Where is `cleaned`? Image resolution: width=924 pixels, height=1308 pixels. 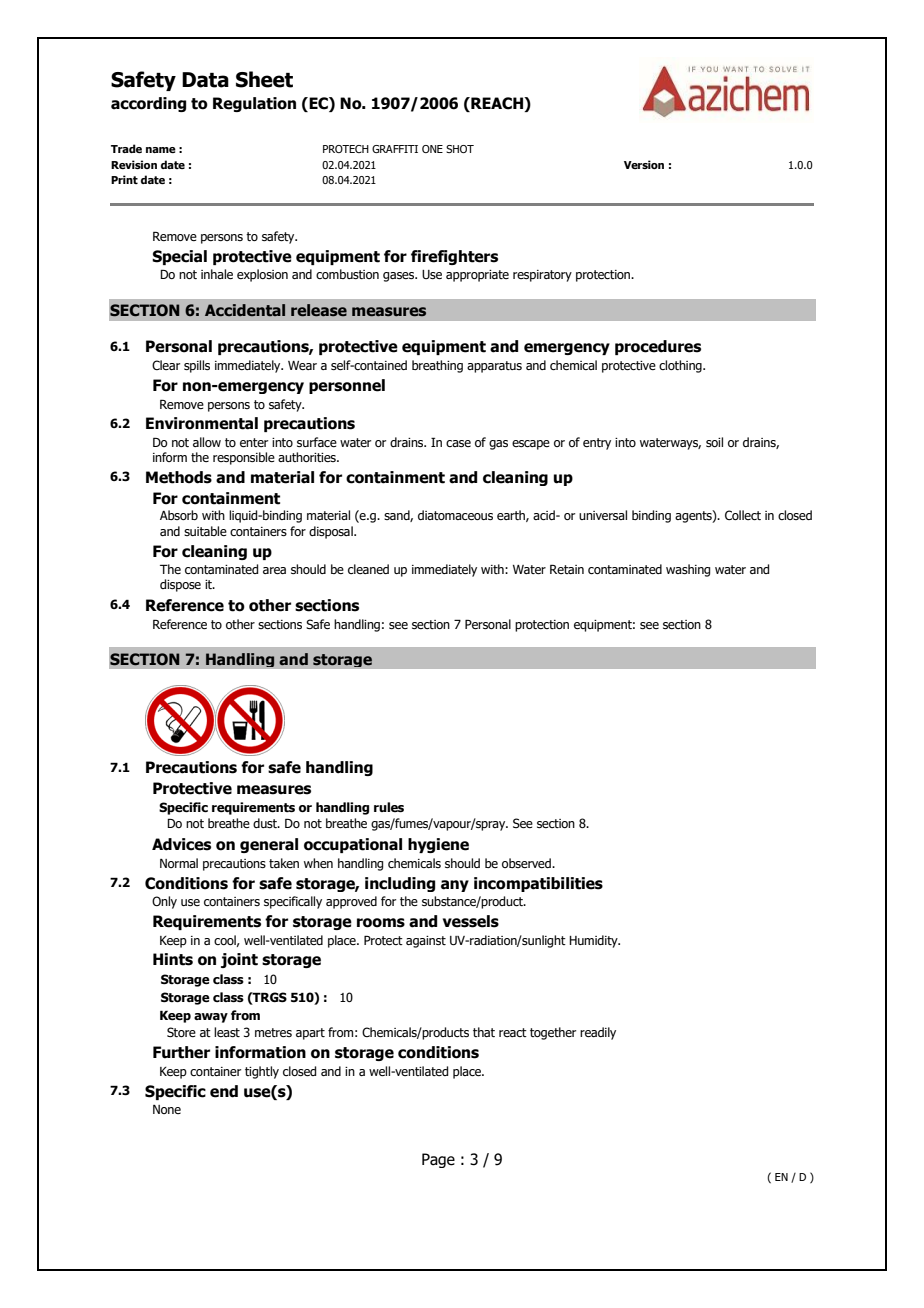
cleaned is located at coordinates (368, 569).
